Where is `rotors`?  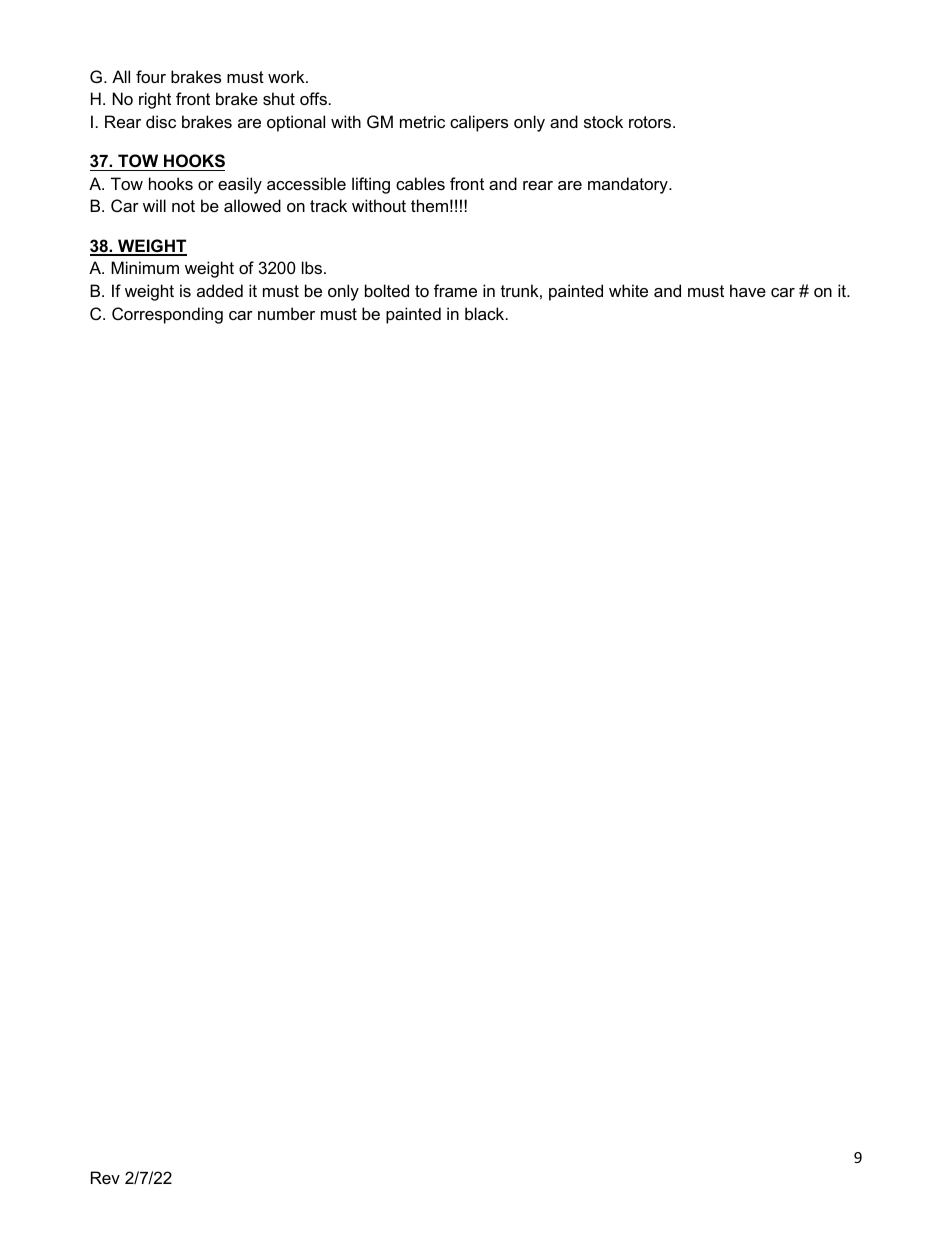
rotors is located at coordinates (651, 122).
